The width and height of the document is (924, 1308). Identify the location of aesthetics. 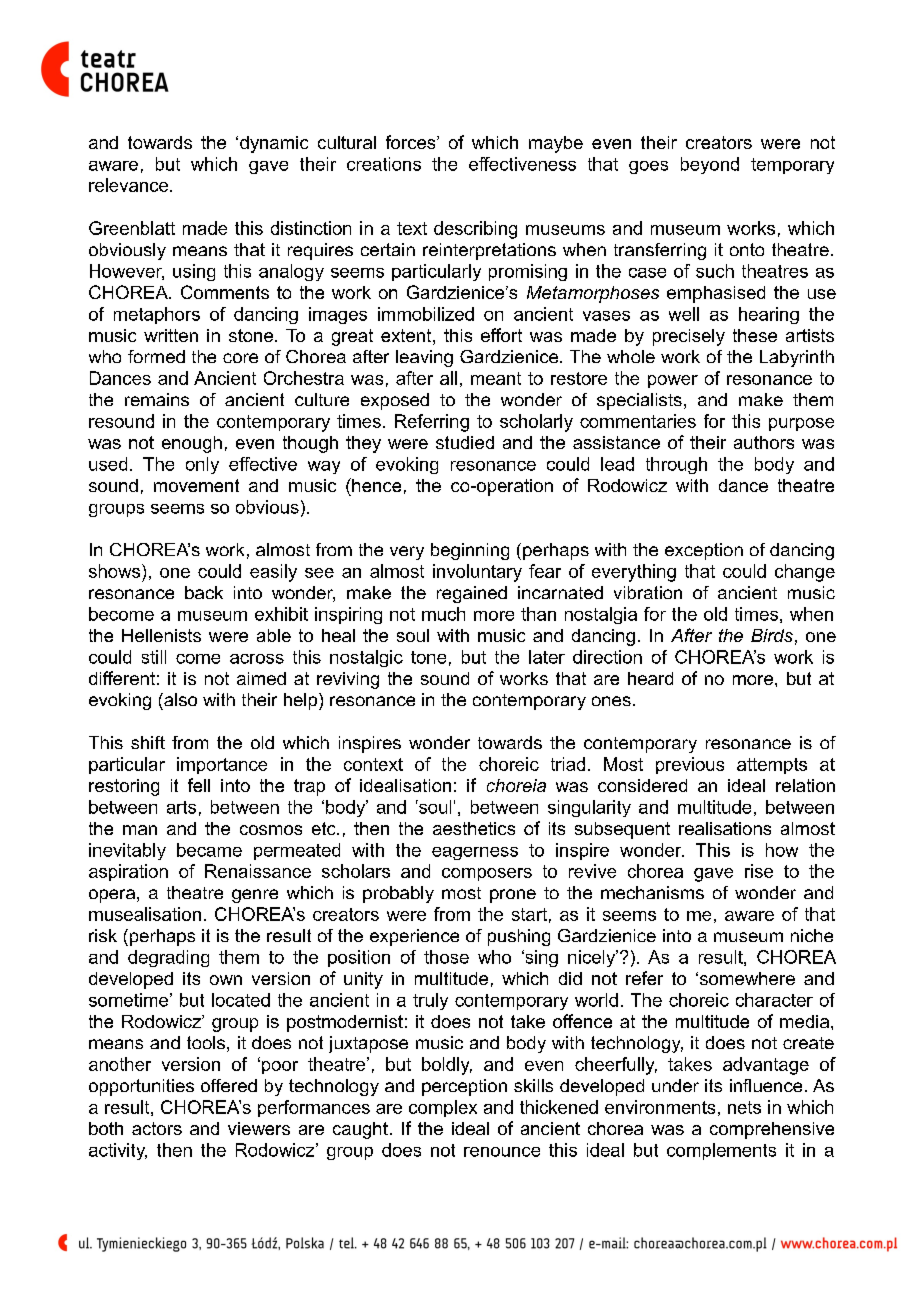
(474, 828).
